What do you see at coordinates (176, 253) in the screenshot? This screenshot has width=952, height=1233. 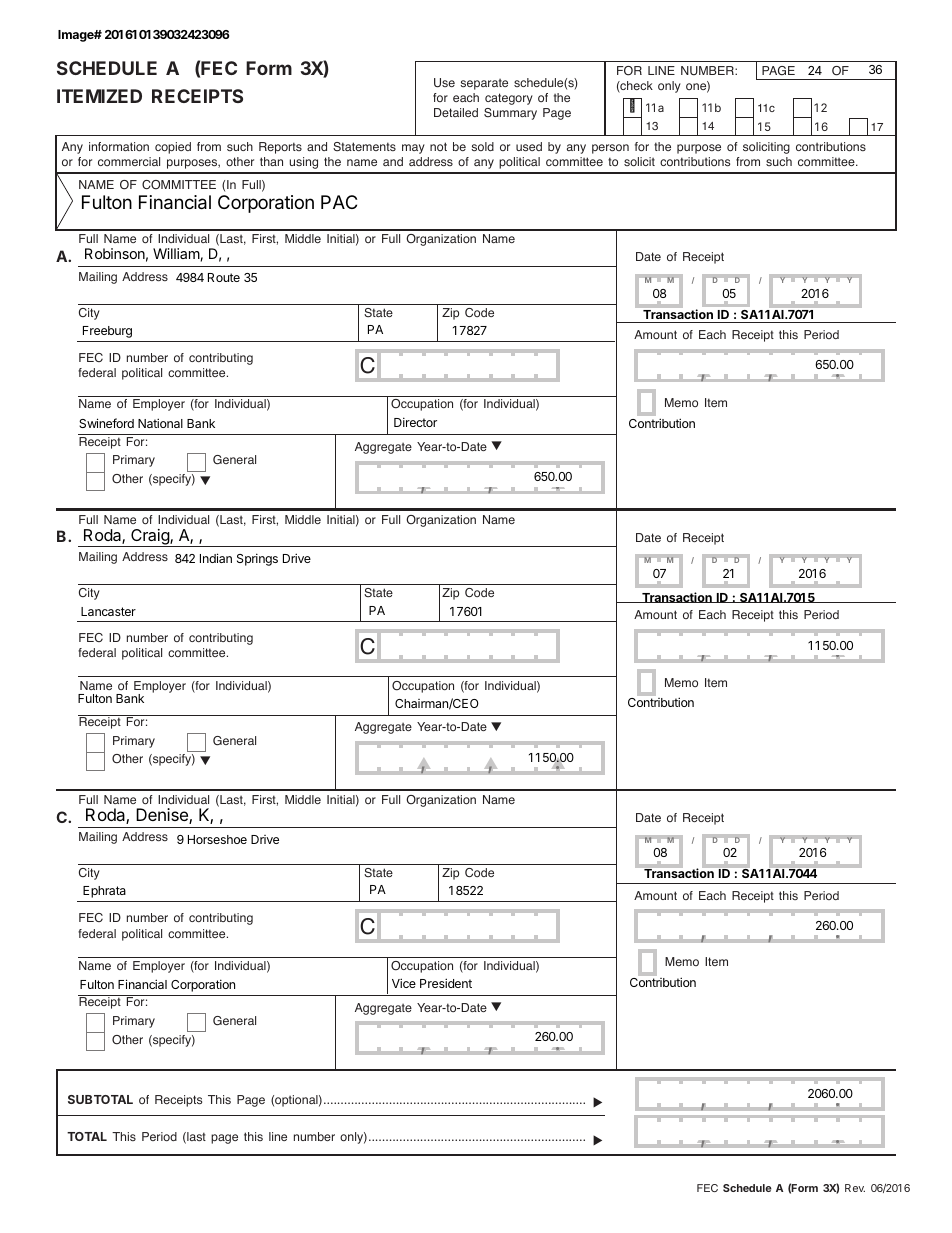 I see `William` at bounding box center [176, 253].
